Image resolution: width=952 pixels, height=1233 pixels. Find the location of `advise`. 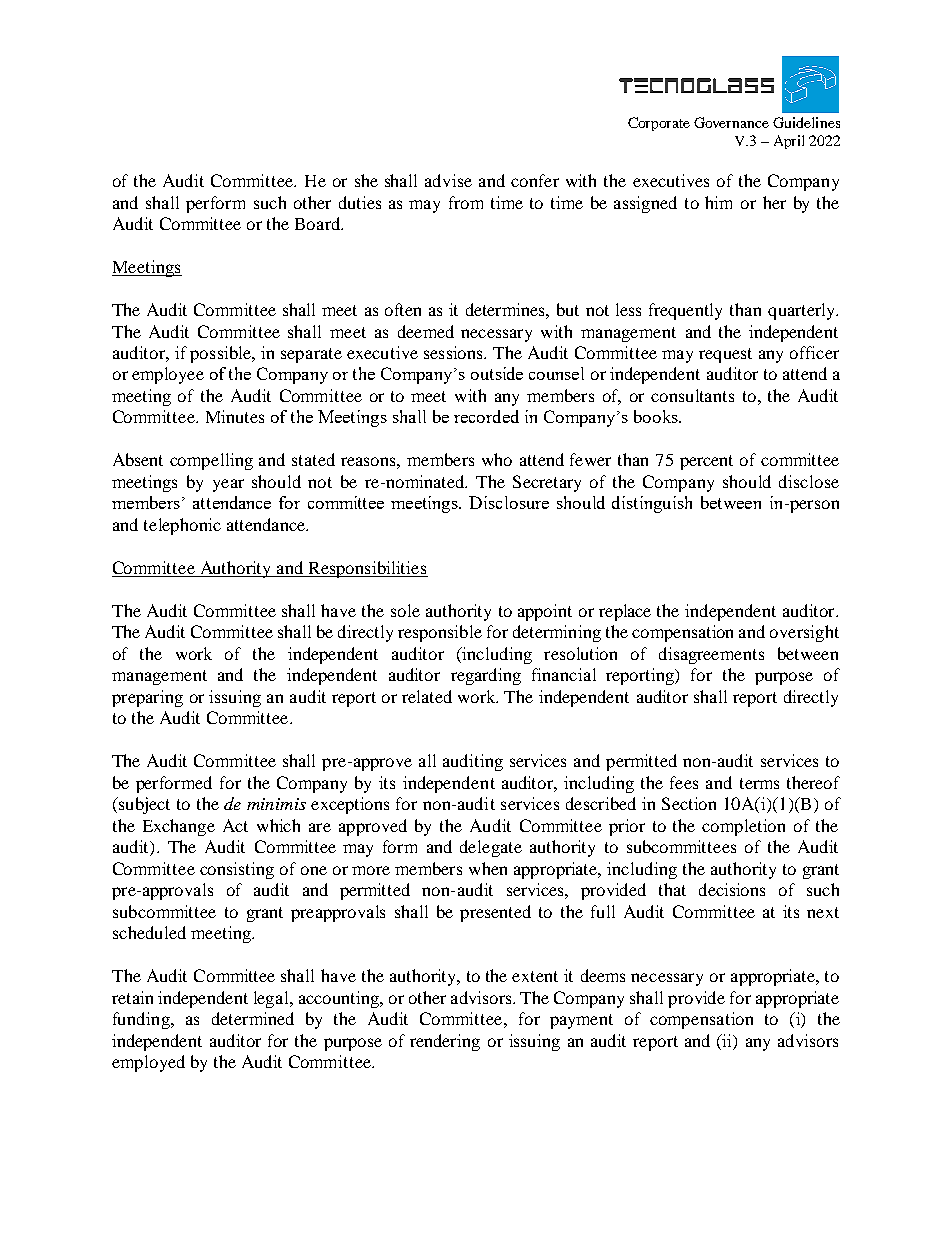

advise is located at coordinates (448, 180).
